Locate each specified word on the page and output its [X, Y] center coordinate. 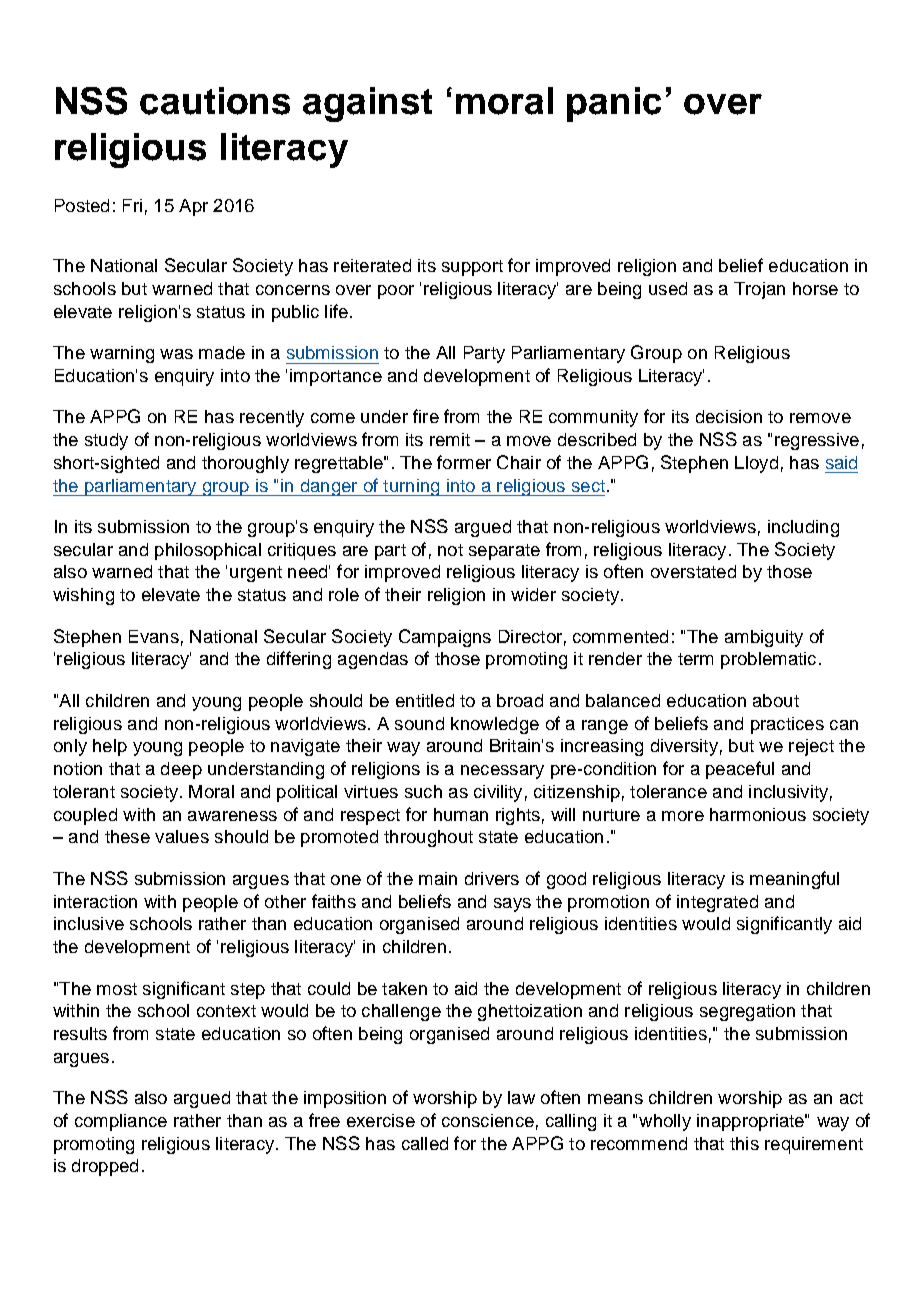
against [367, 104]
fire [426, 416]
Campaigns [445, 638]
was [176, 354]
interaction [95, 901]
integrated [717, 903]
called [425, 1143]
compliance [121, 1122]
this [744, 1143]
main [438, 878]
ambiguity [764, 638]
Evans [154, 636]
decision [729, 416]
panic [614, 104]
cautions [215, 101]
